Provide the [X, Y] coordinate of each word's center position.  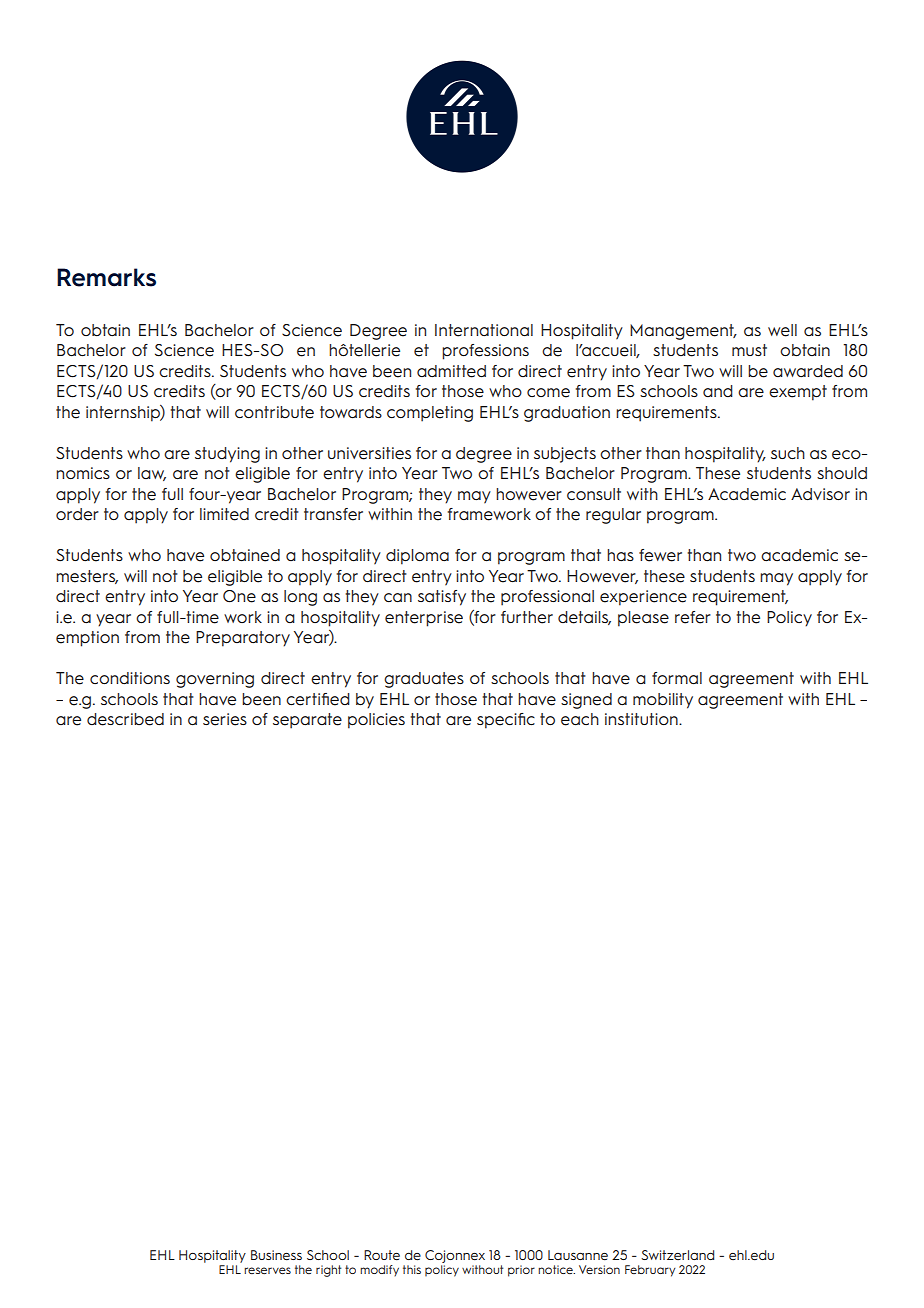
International [484, 330]
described [125, 719]
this [412, 1269]
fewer [660, 555]
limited [224, 514]
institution [642, 719]
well [782, 330]
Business [276, 1255]
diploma [417, 557]
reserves [267, 1270]
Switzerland [677, 1255]
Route [382, 1255]
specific [506, 721]
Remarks [106, 277]
